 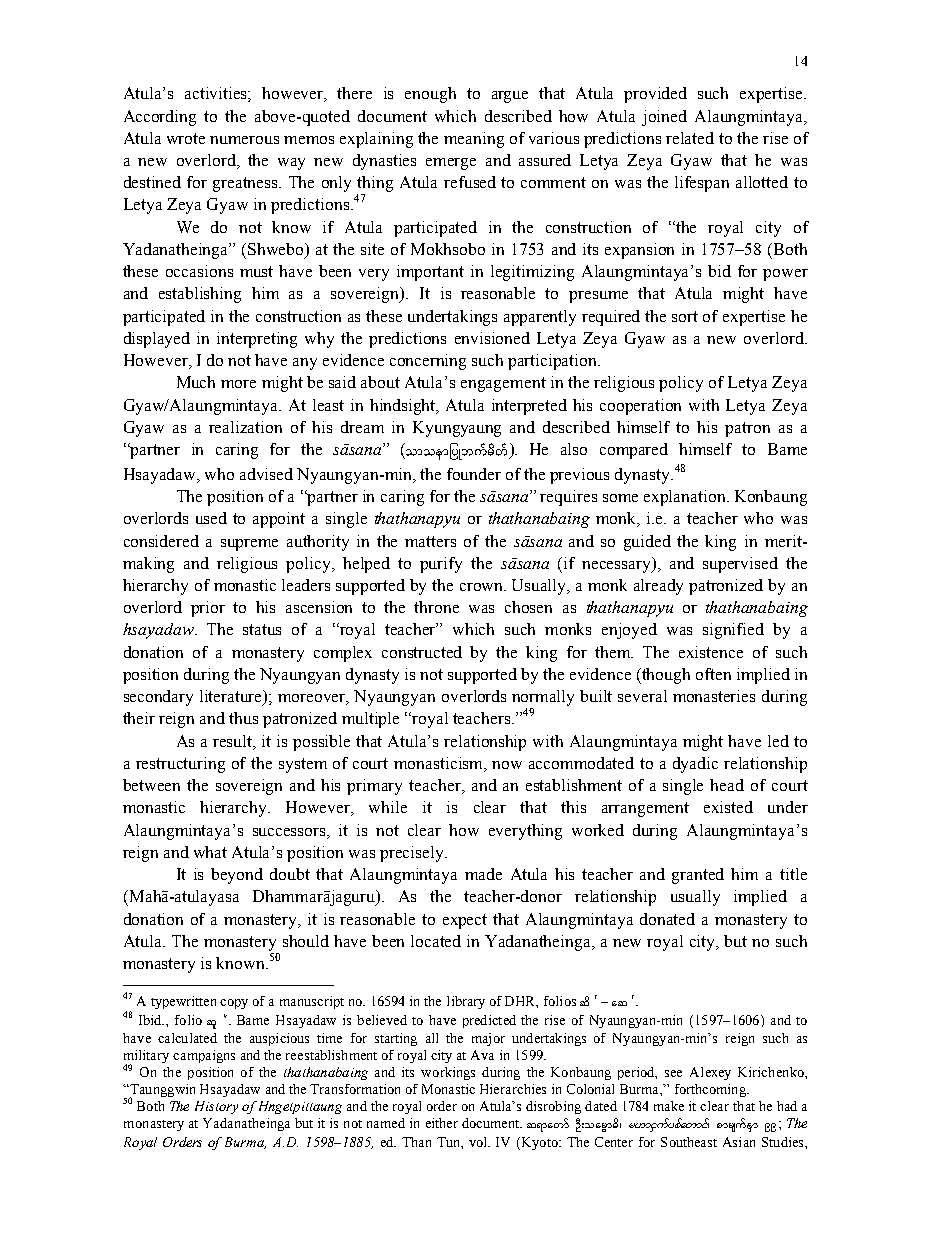 What do you see at coordinates (436, 607) in the screenshot?
I see `throne` at bounding box center [436, 607].
